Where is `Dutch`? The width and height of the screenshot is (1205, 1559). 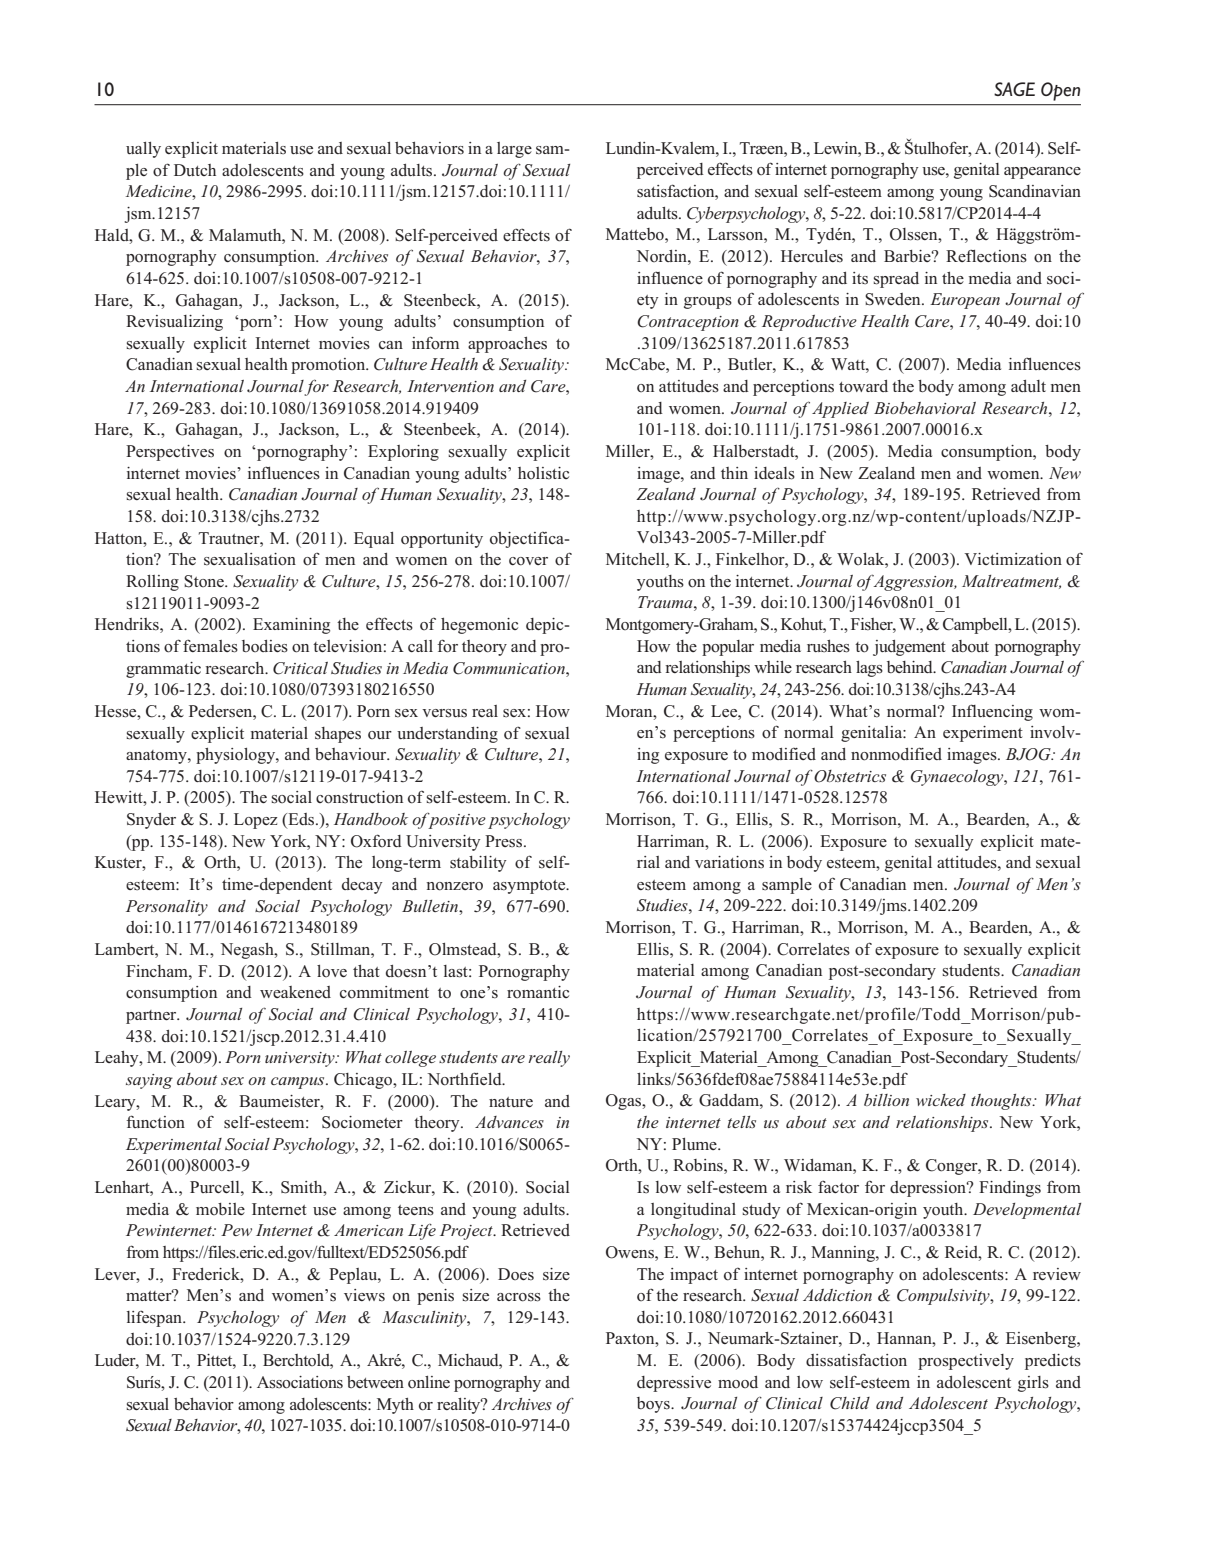 Dutch is located at coordinates (195, 170).
